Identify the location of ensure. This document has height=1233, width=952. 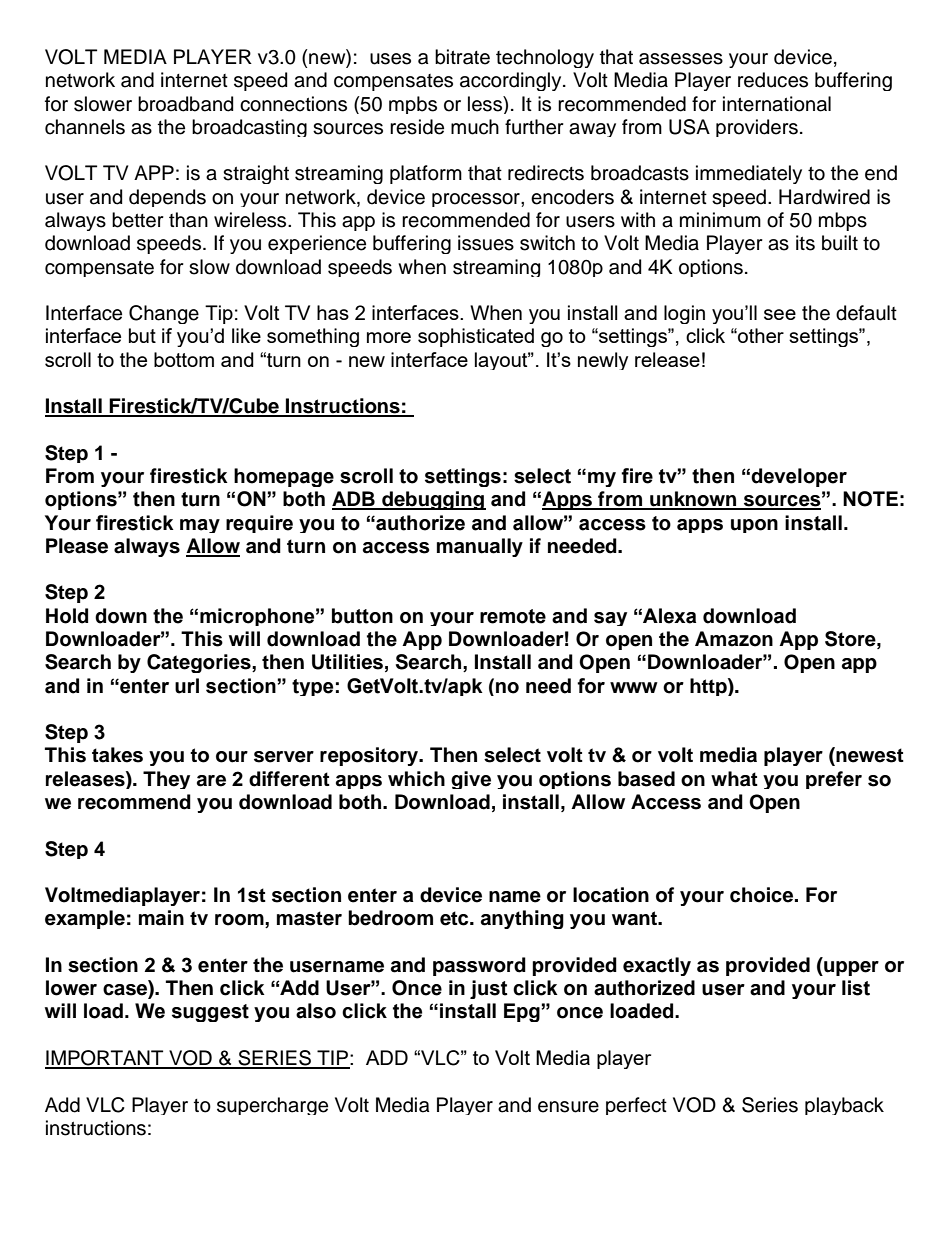
(568, 1107).
